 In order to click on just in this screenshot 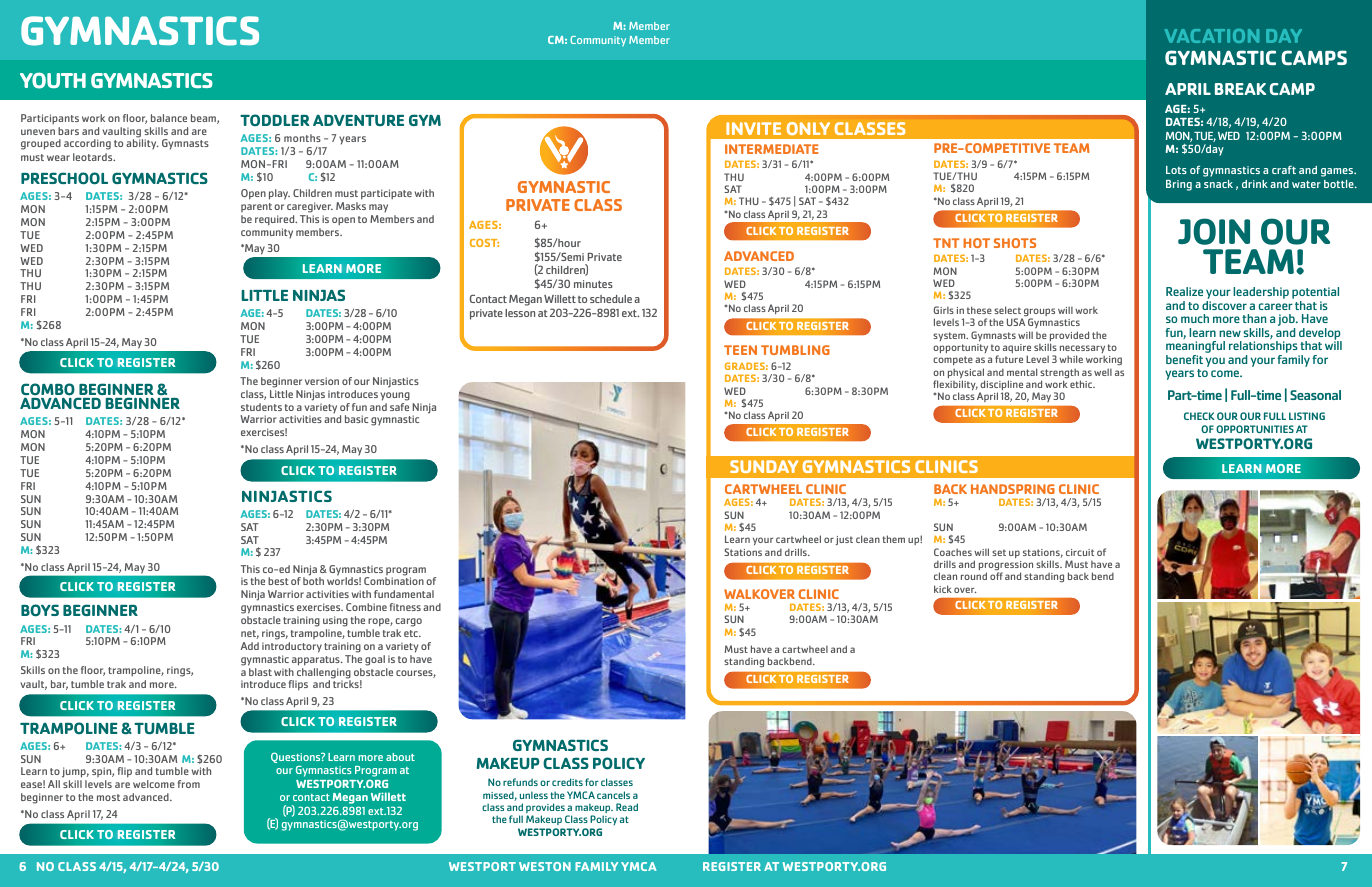, I will do `click(844, 540)`.
